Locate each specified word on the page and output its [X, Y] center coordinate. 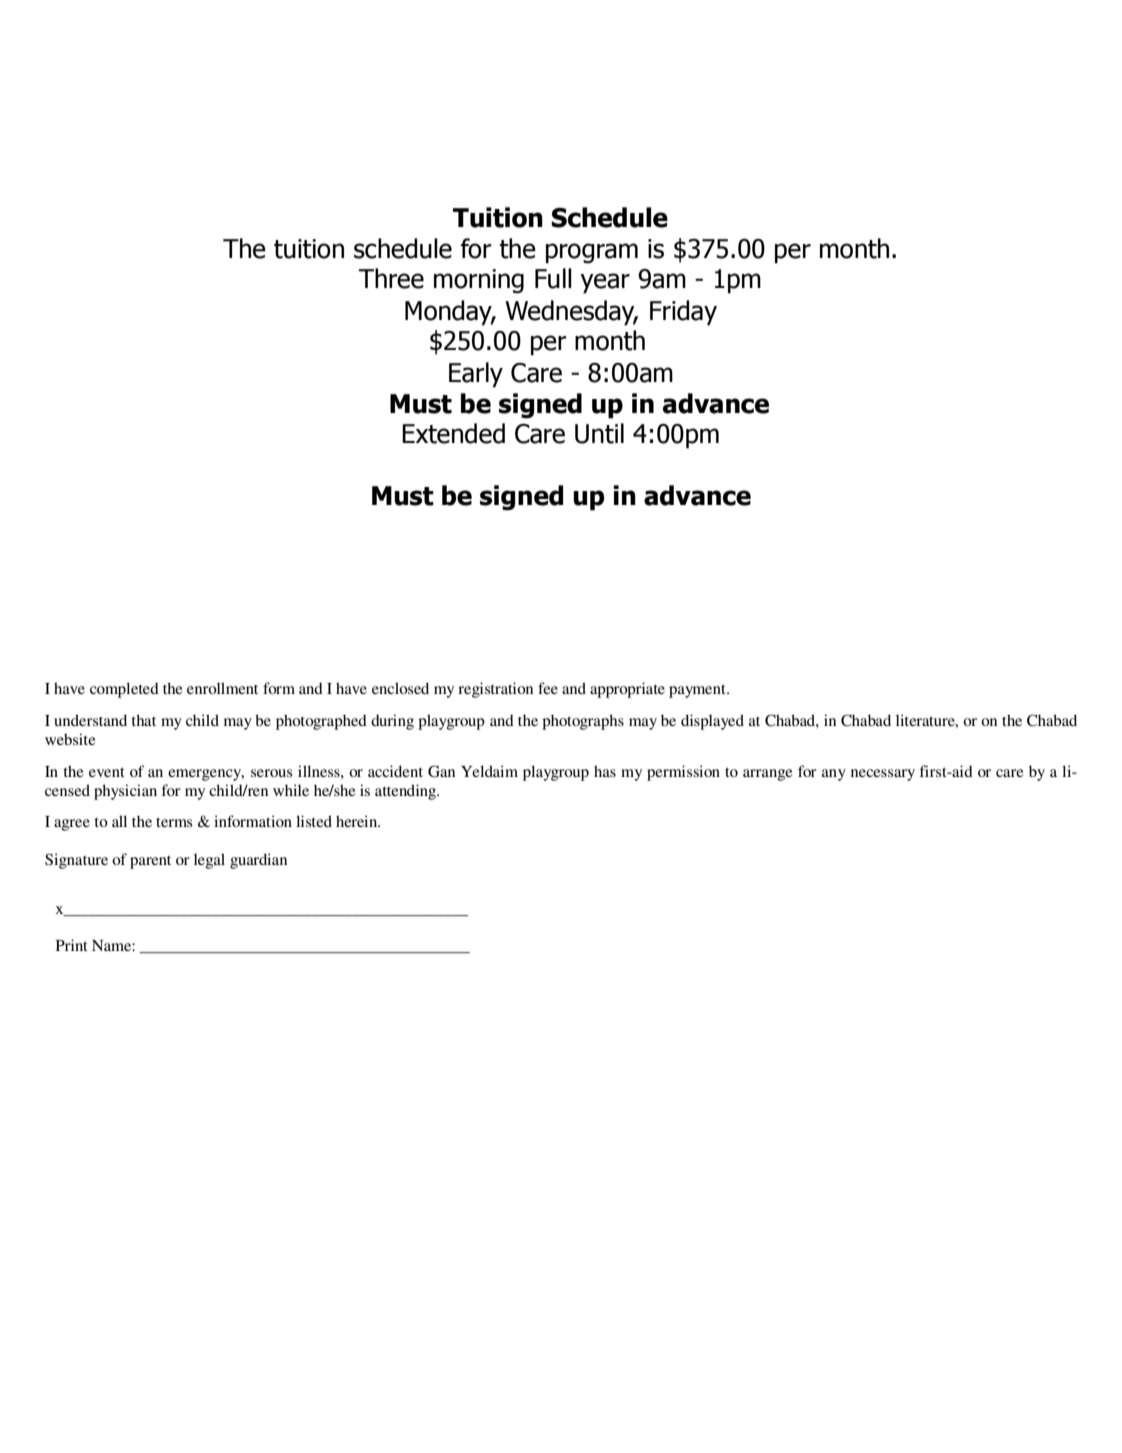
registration [495, 690]
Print [72, 945]
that [143, 720]
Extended [453, 433]
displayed [712, 722]
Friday [683, 313]
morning [479, 281]
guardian [258, 861]
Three [391, 278]
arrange [767, 775]
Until [599, 433]
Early [476, 375]
